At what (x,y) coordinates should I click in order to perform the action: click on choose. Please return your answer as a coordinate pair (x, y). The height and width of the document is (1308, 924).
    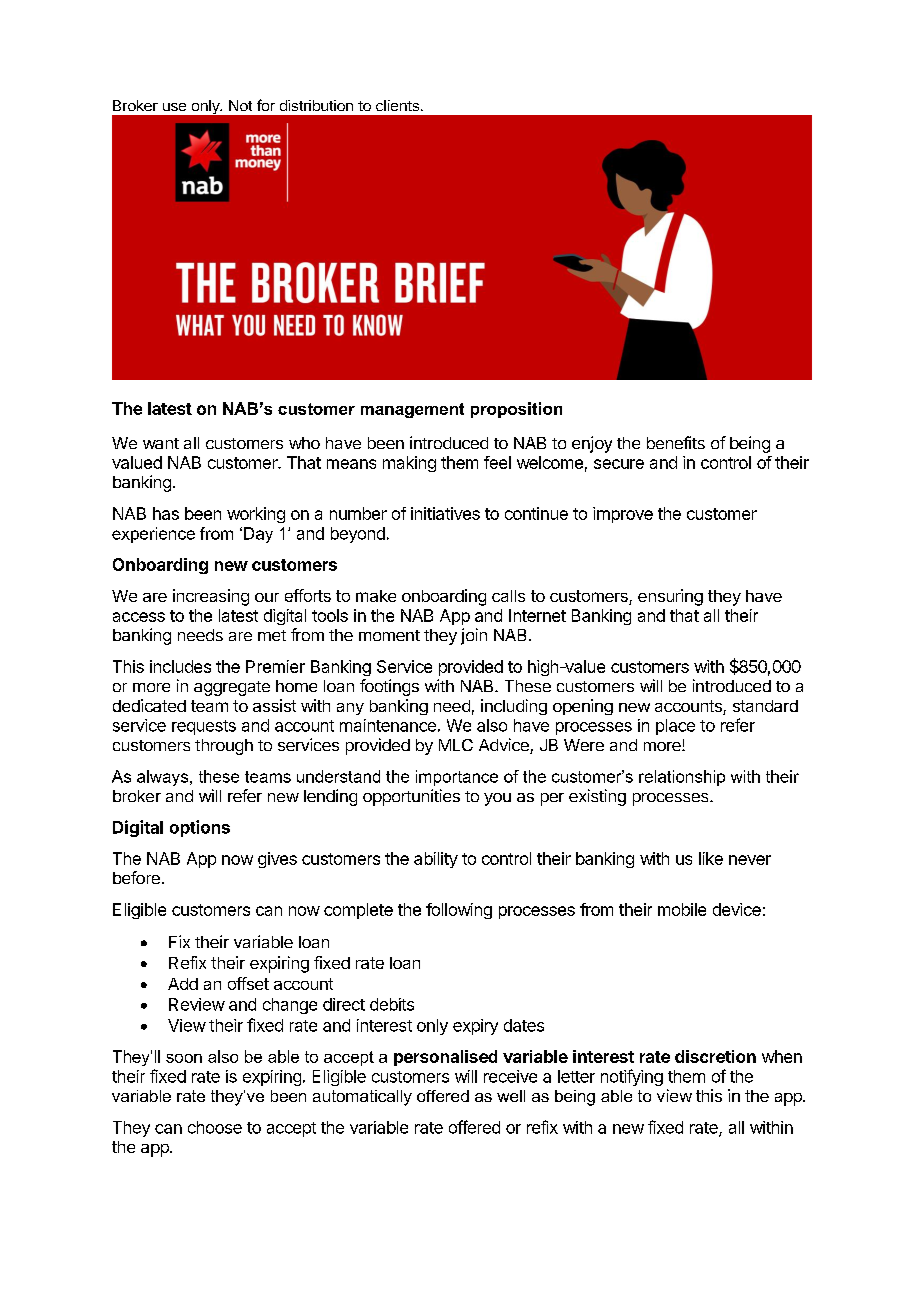
    Looking at the image, I should click on (215, 1127).
